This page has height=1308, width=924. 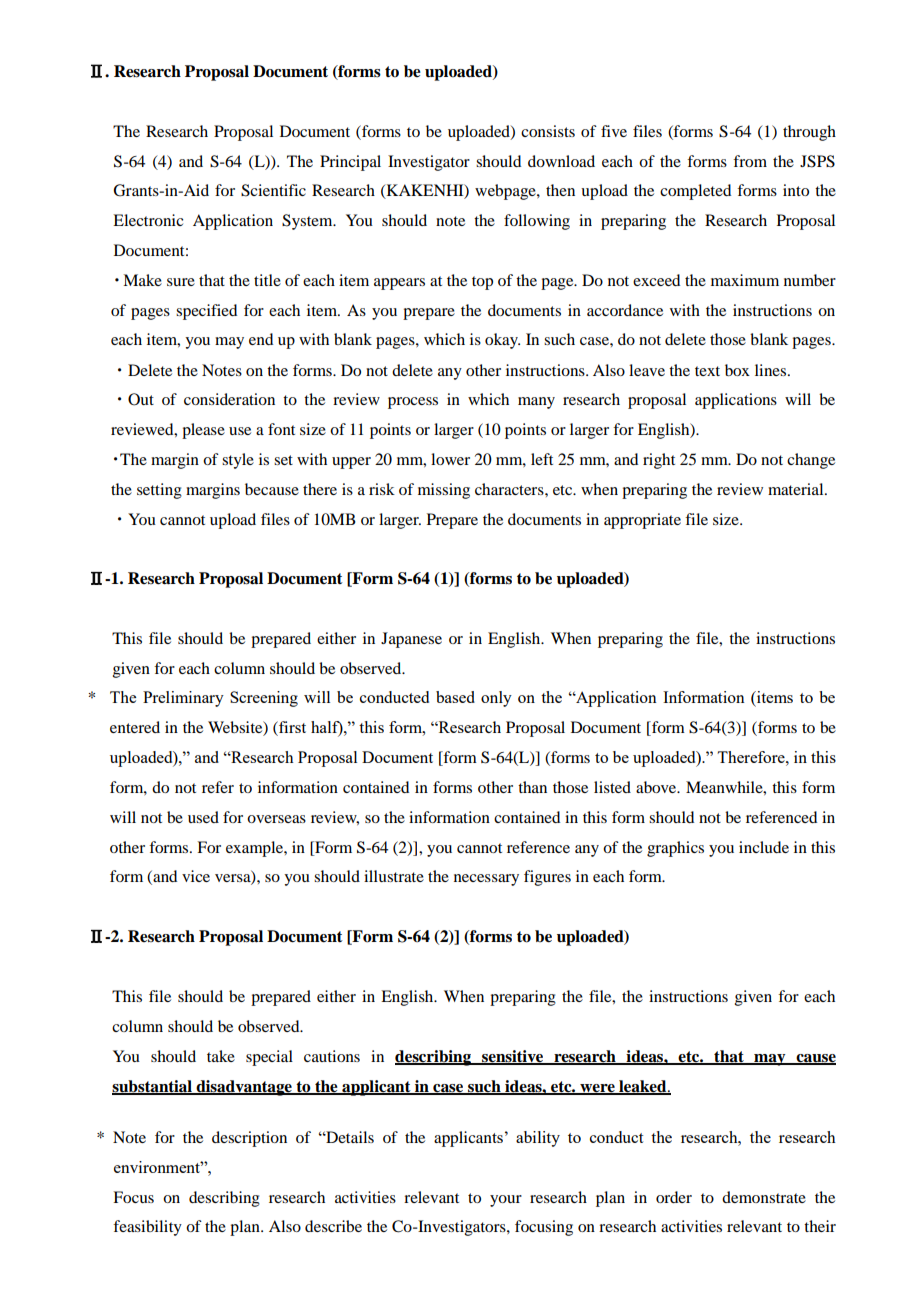 What do you see at coordinates (764, 847) in the page?
I see `include` at bounding box center [764, 847].
